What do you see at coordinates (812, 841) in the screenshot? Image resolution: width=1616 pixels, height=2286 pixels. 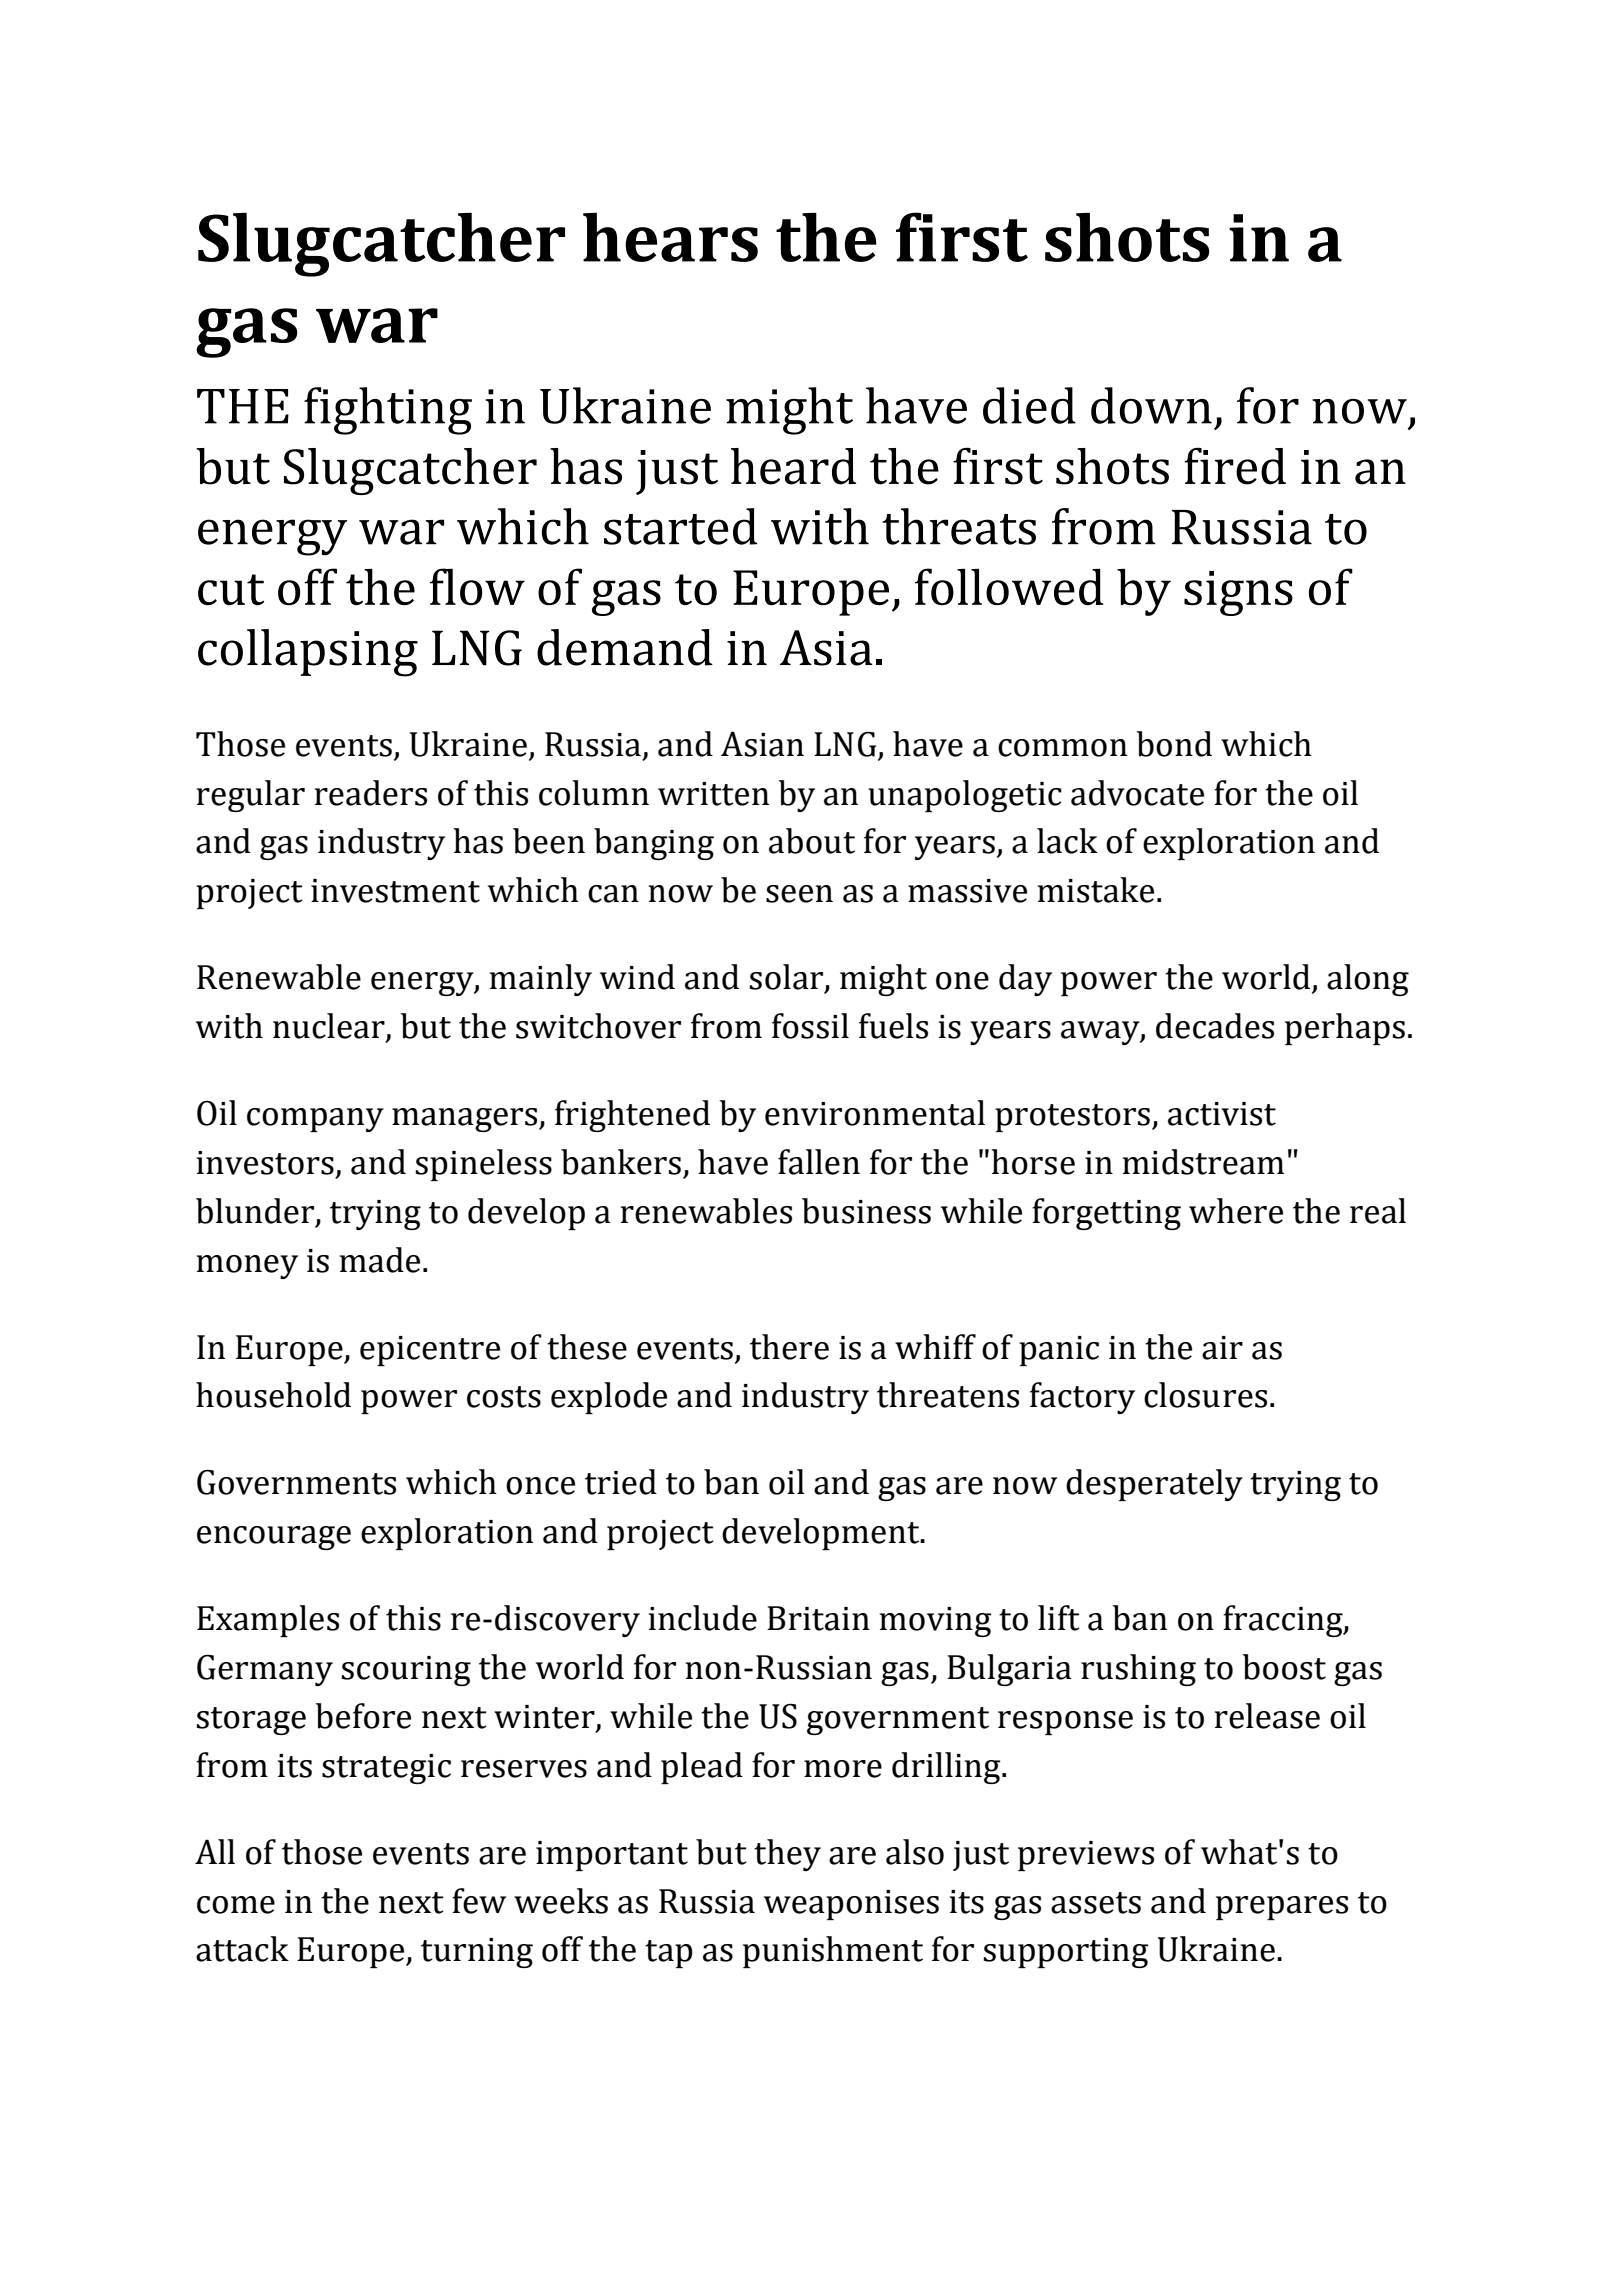 I see `about` at bounding box center [812, 841].
